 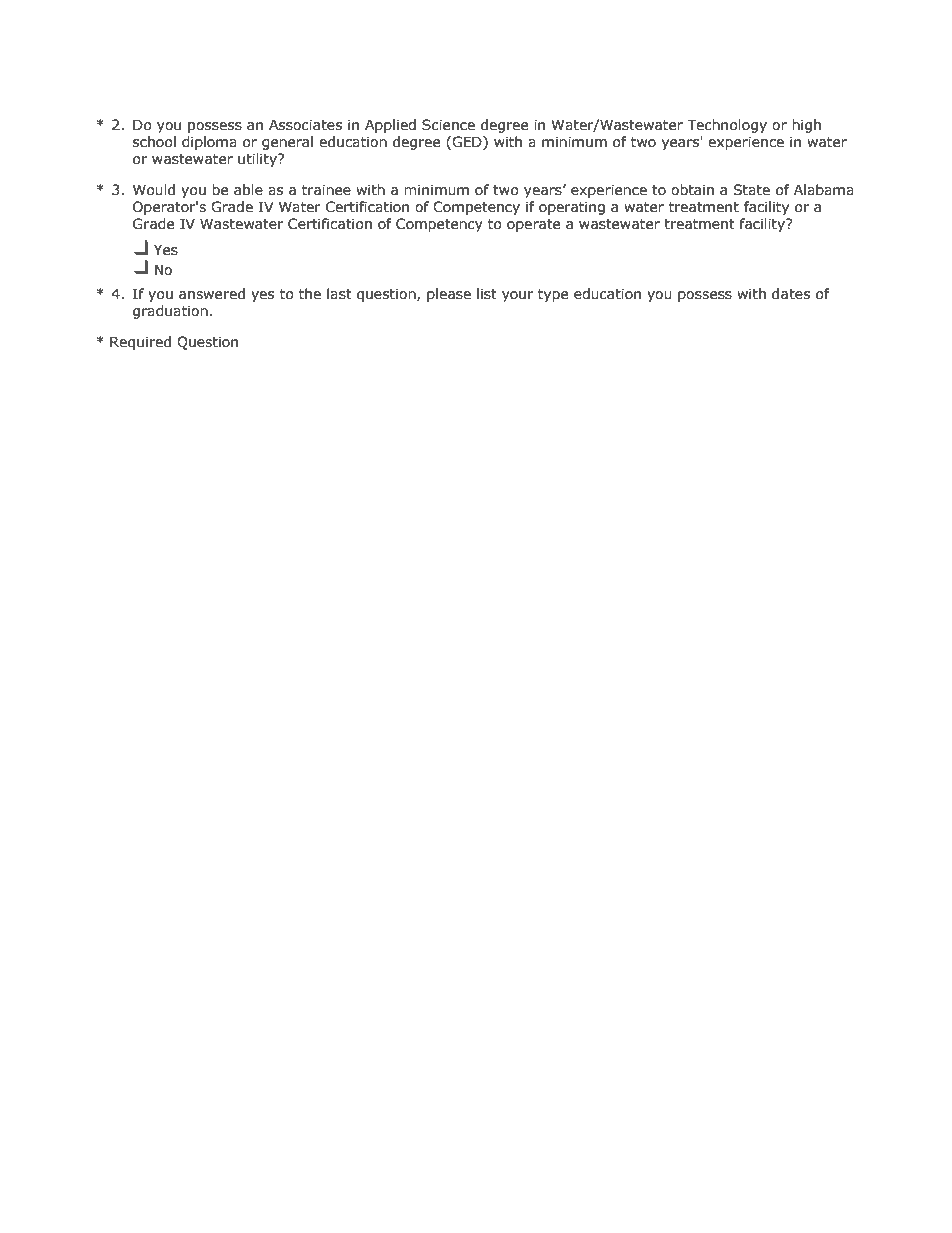 What do you see at coordinates (140, 343) in the page?
I see `Required` at bounding box center [140, 343].
